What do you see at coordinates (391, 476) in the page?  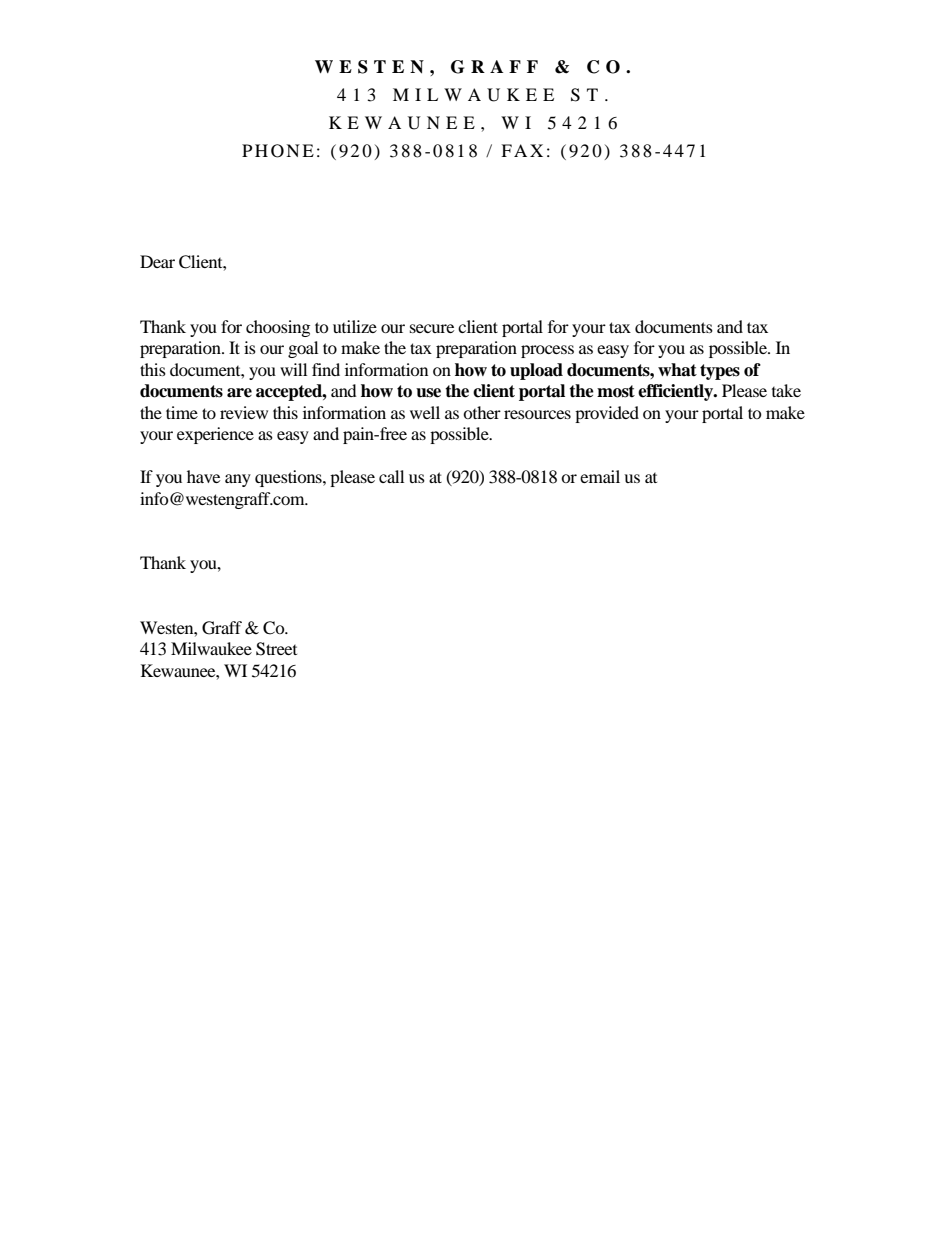 I see `call` at bounding box center [391, 476].
